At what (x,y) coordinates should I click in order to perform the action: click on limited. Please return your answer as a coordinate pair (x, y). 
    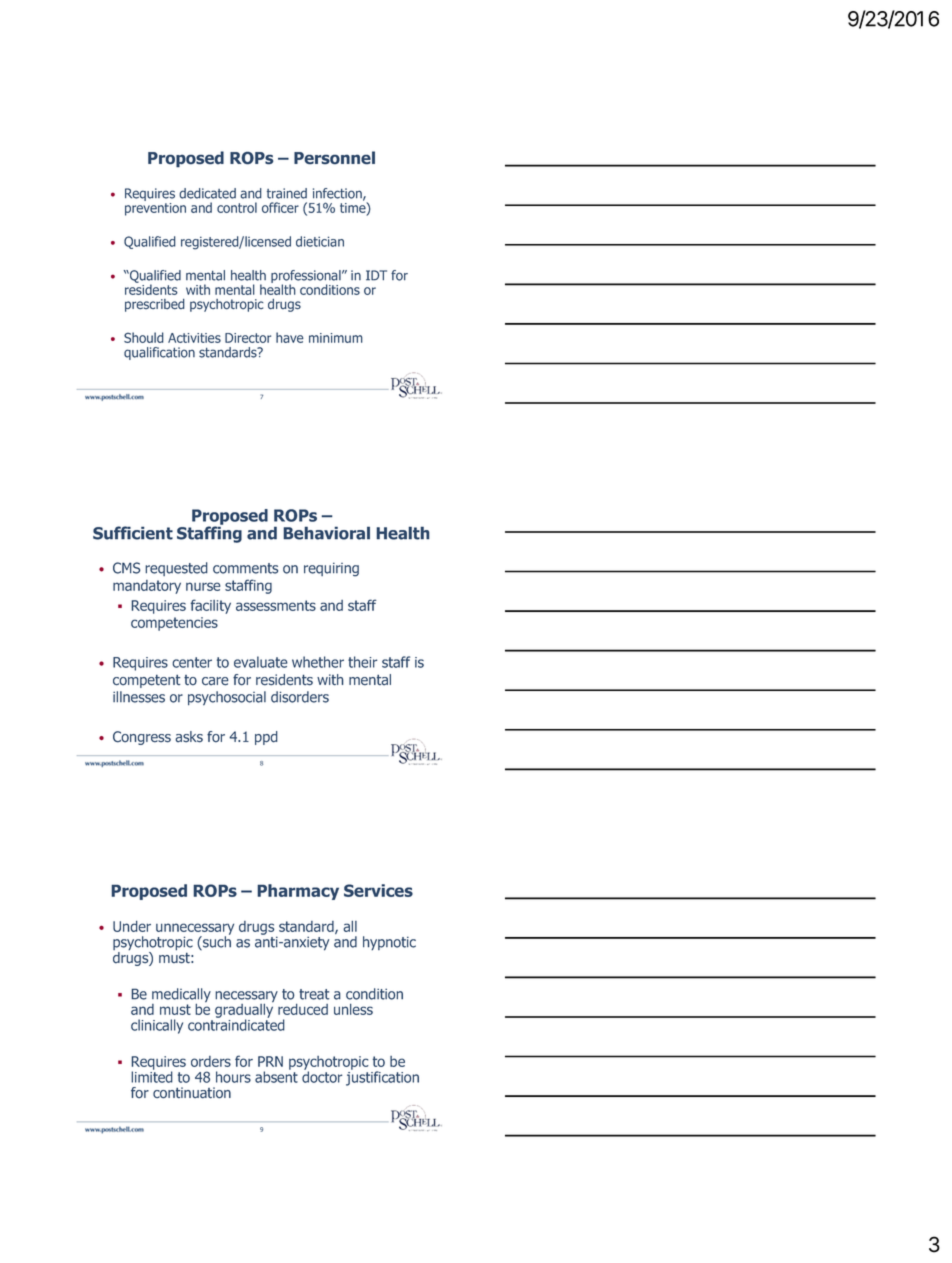
    Looking at the image, I should click on (152, 1076).
